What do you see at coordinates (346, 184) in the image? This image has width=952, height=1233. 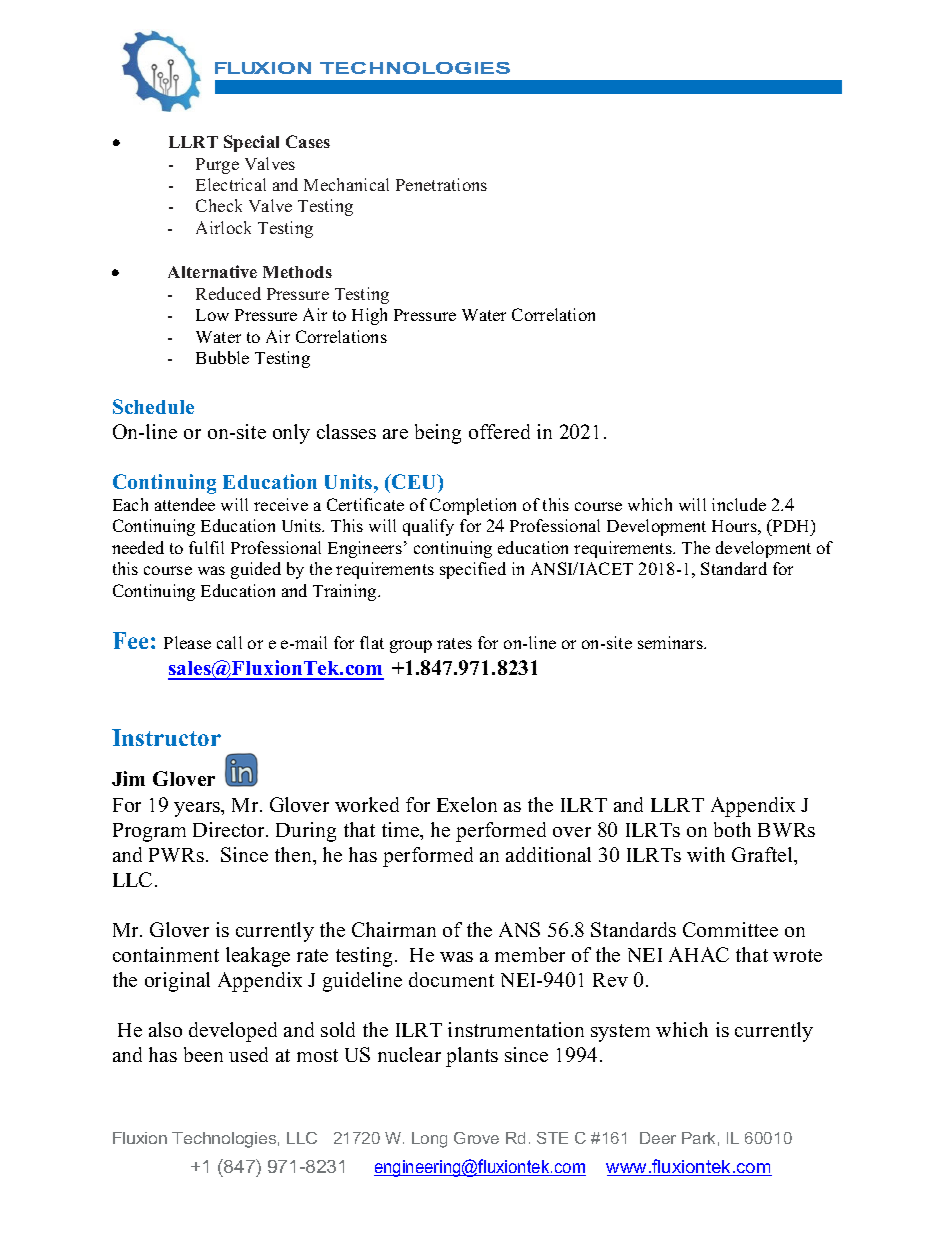 I see `Mechanical` at bounding box center [346, 184].
